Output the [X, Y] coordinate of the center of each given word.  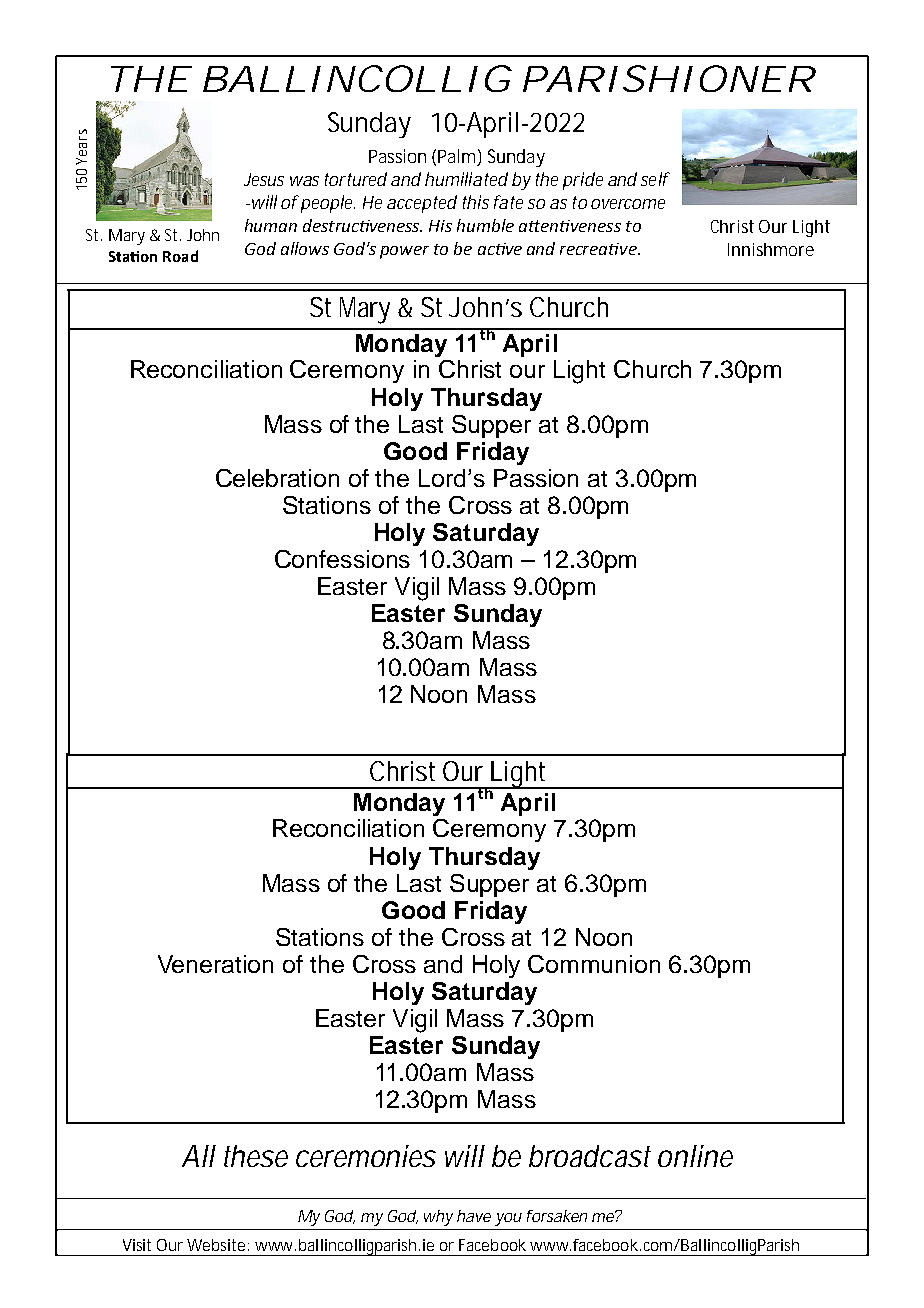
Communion [594, 964]
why [438, 1218]
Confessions [342, 559]
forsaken [557, 1216]
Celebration [277, 478]
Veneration [215, 964]
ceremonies [366, 1156]
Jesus [264, 179]
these [256, 1156]
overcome [628, 204]
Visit [137, 1245]
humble [485, 225]
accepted [422, 204]
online [695, 1156]
